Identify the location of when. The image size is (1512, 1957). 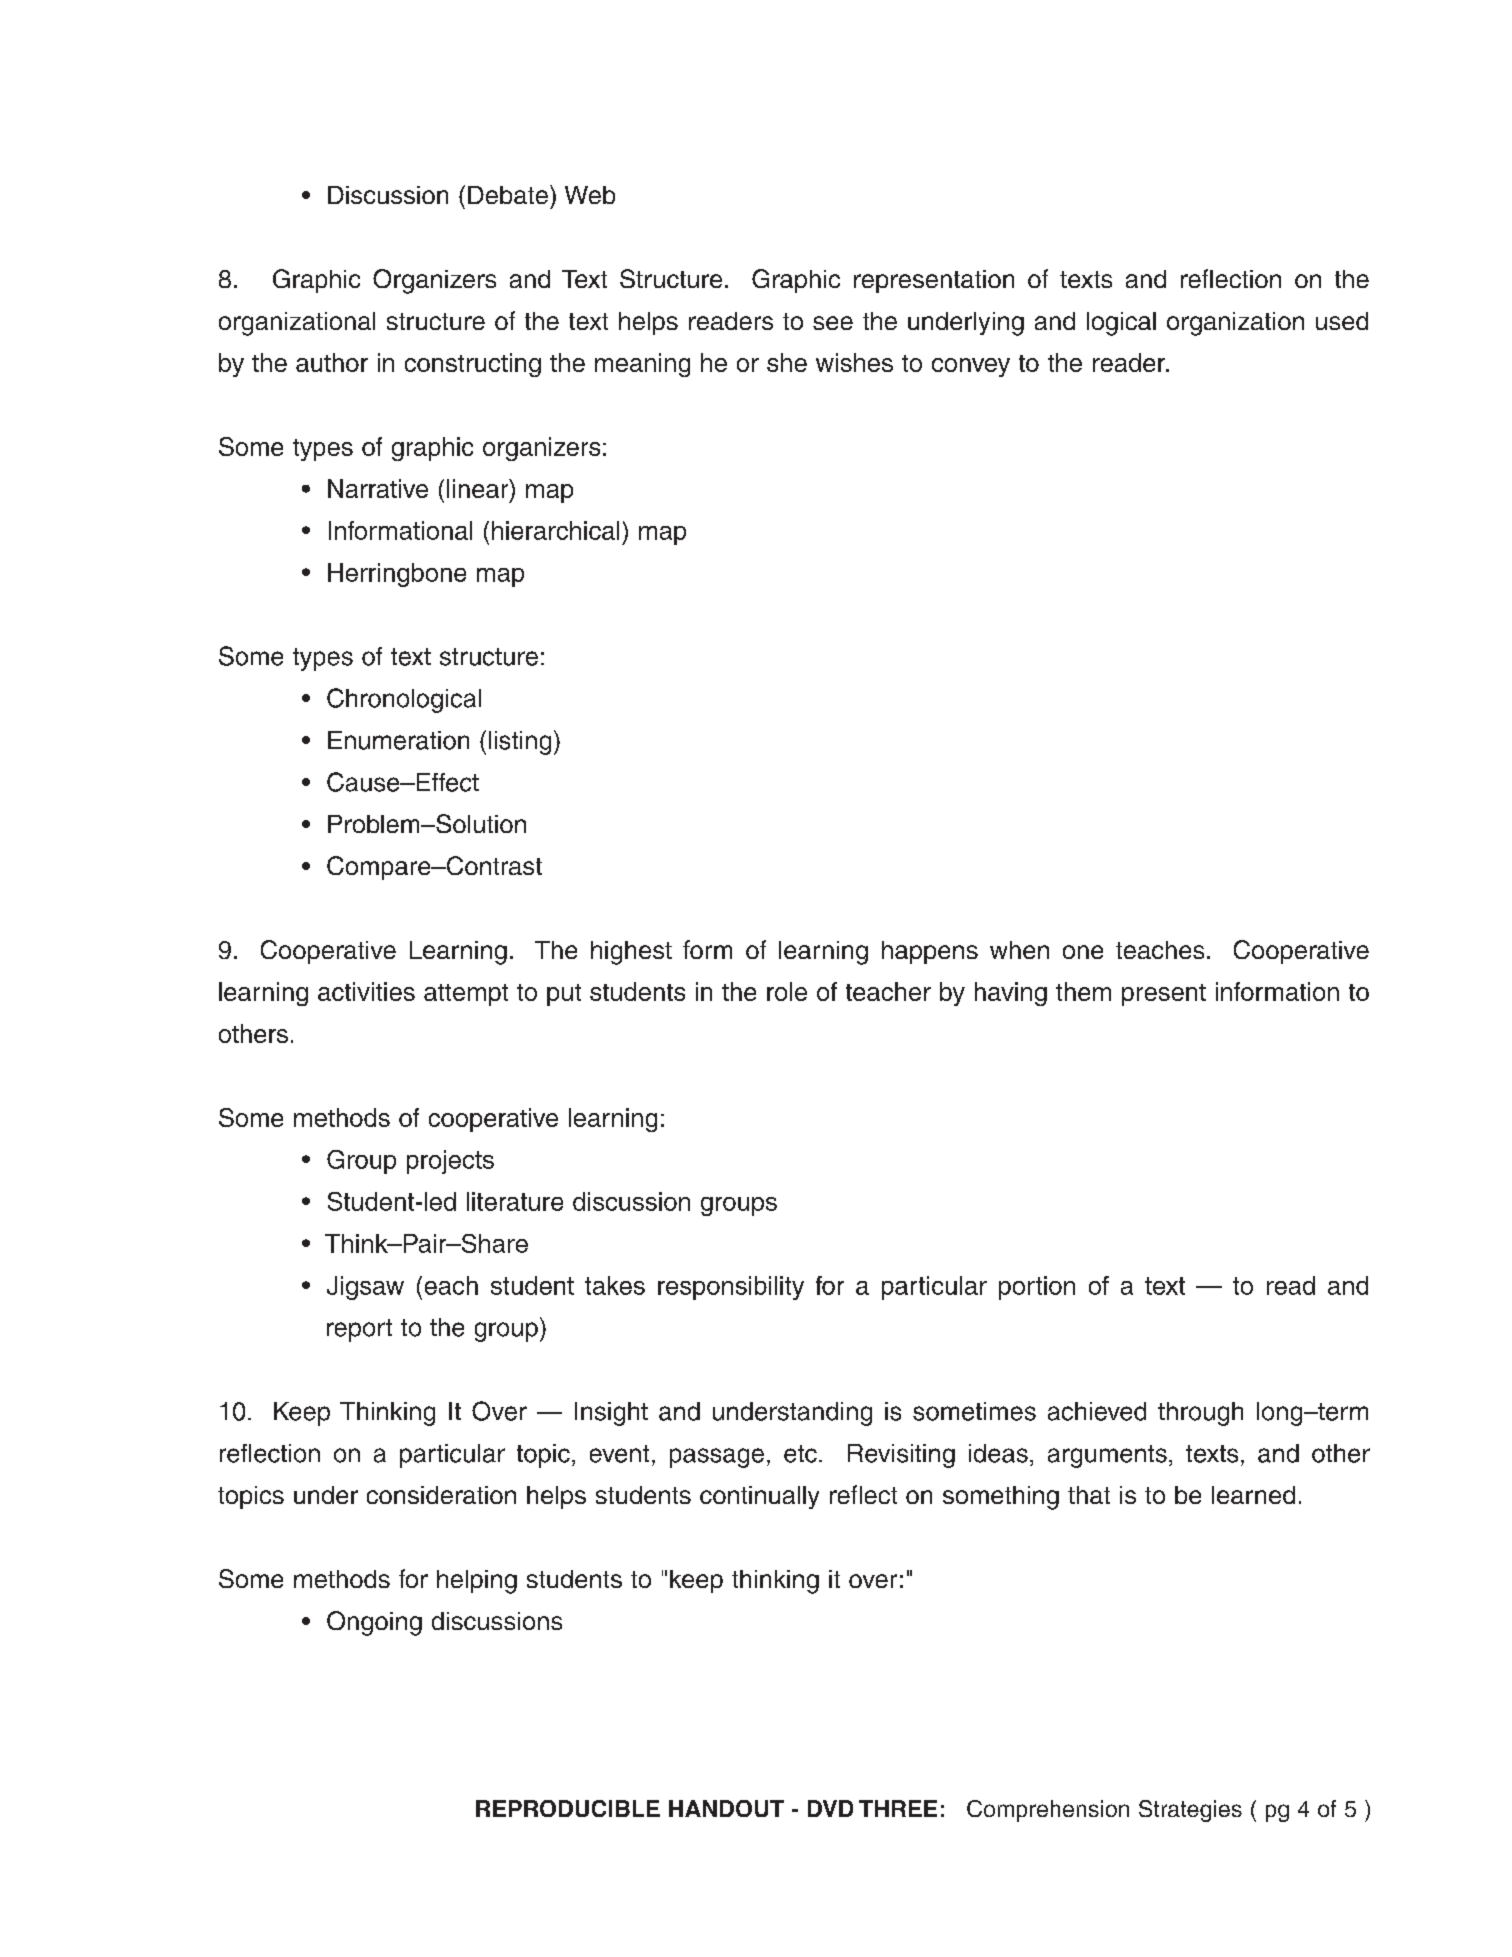
(1019, 950).
